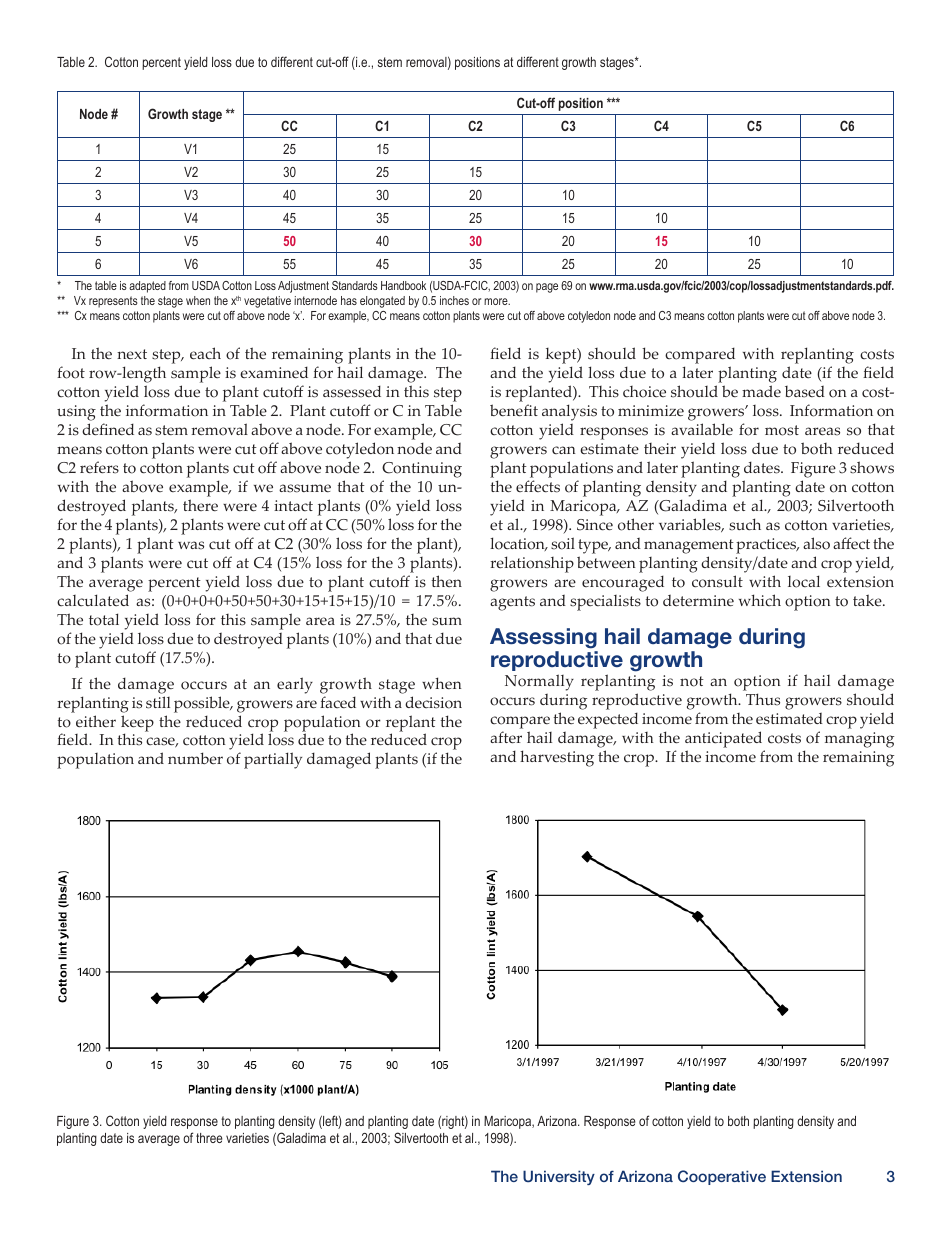 The height and width of the document is (1237, 952). I want to click on anticipated, so click(723, 739).
